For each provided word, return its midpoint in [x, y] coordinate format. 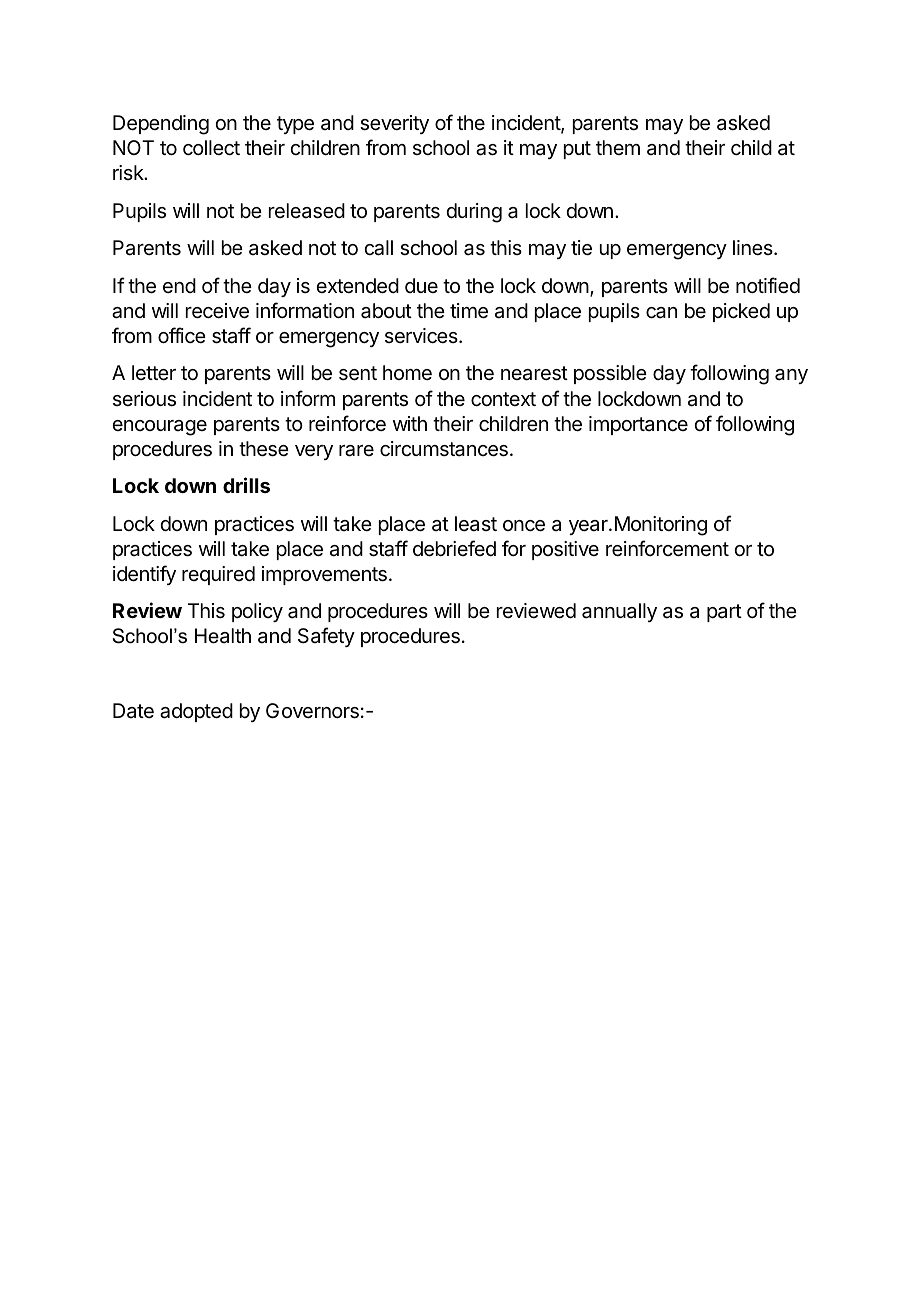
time [469, 311]
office [182, 335]
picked [741, 312]
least [476, 524]
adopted [196, 712]
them [618, 147]
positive [565, 550]
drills [246, 485]
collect [211, 148]
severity [394, 124]
